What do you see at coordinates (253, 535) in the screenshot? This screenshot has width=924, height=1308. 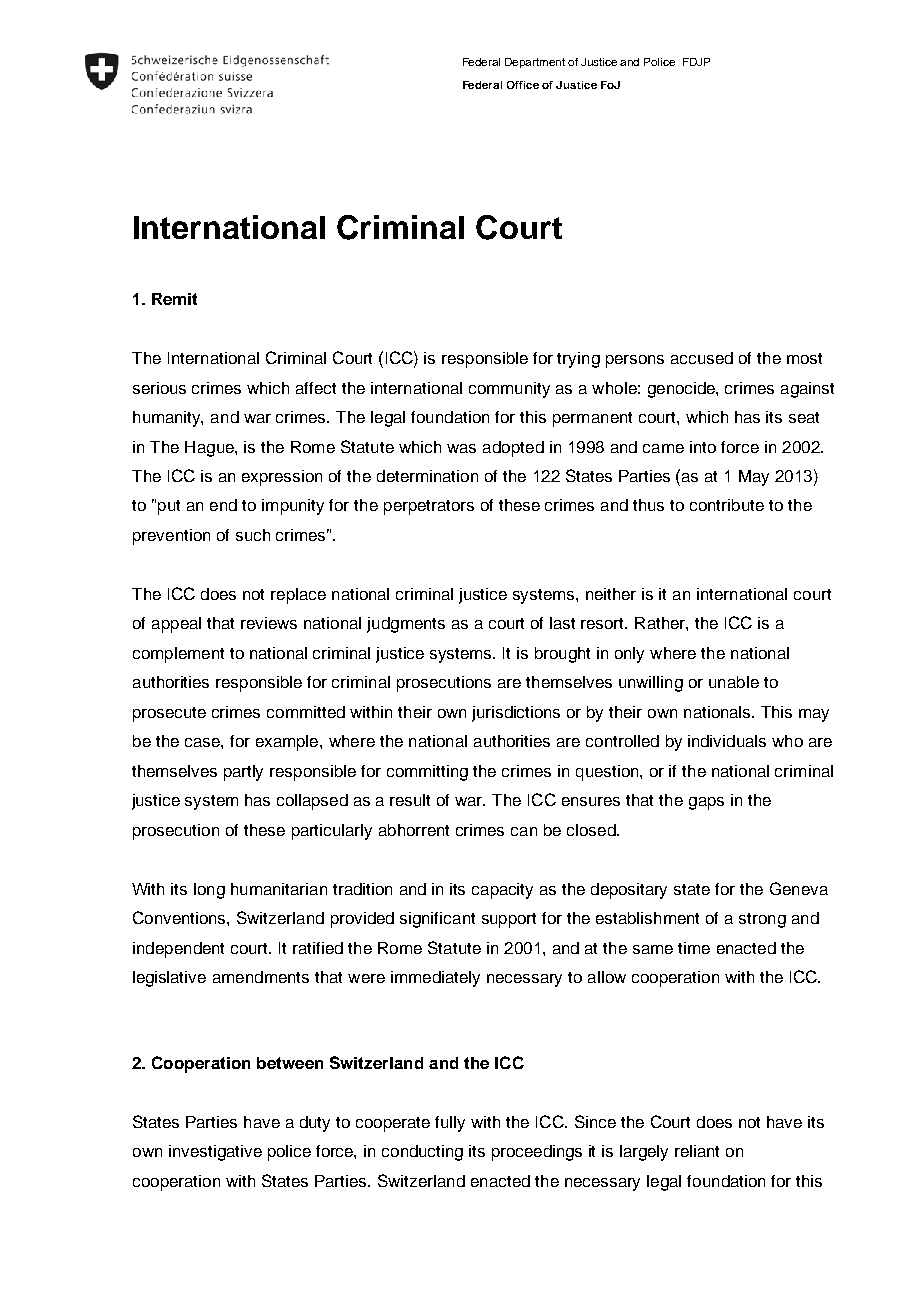 I see `such` at bounding box center [253, 535].
